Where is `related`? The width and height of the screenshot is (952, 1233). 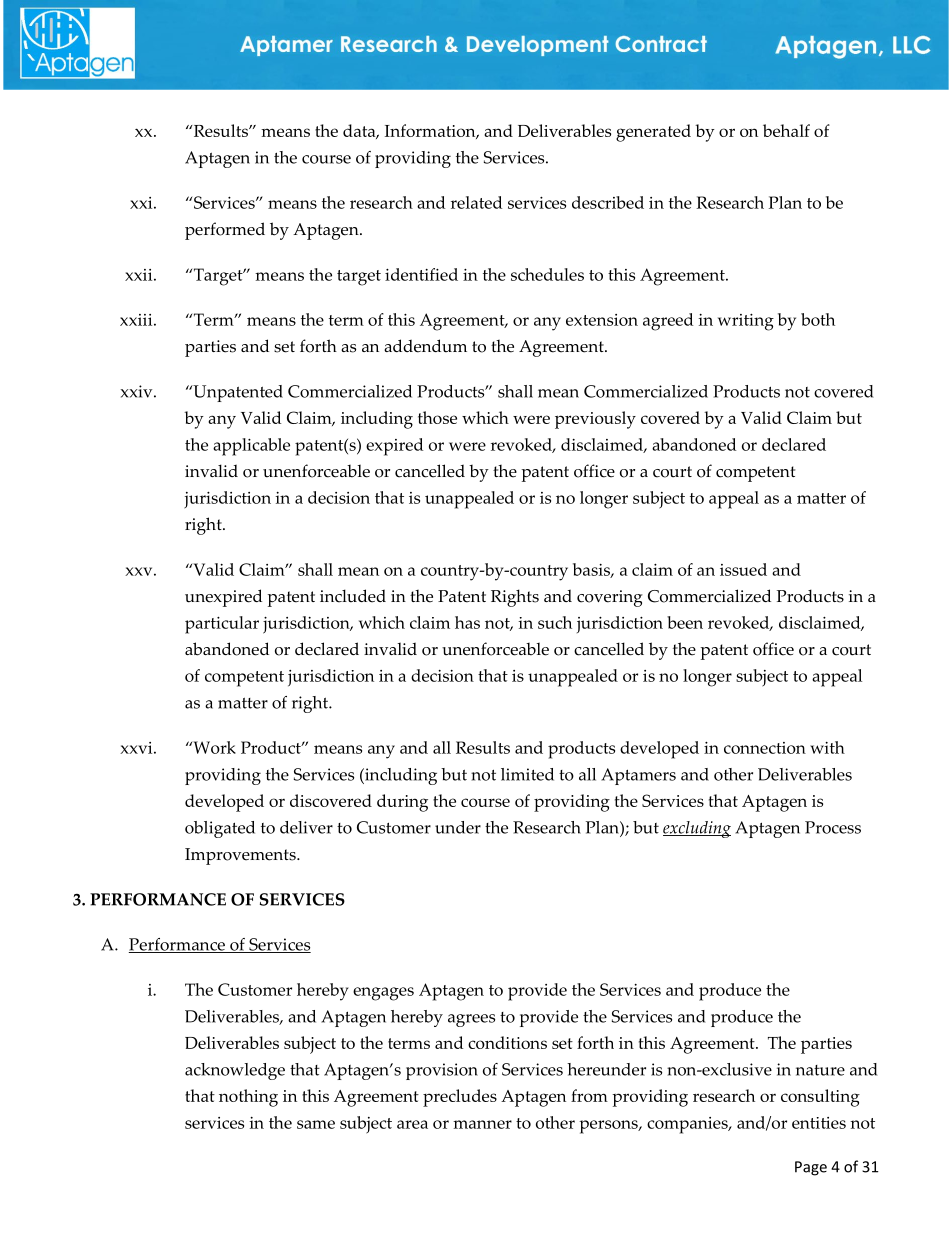
related is located at coordinates (476, 202).
